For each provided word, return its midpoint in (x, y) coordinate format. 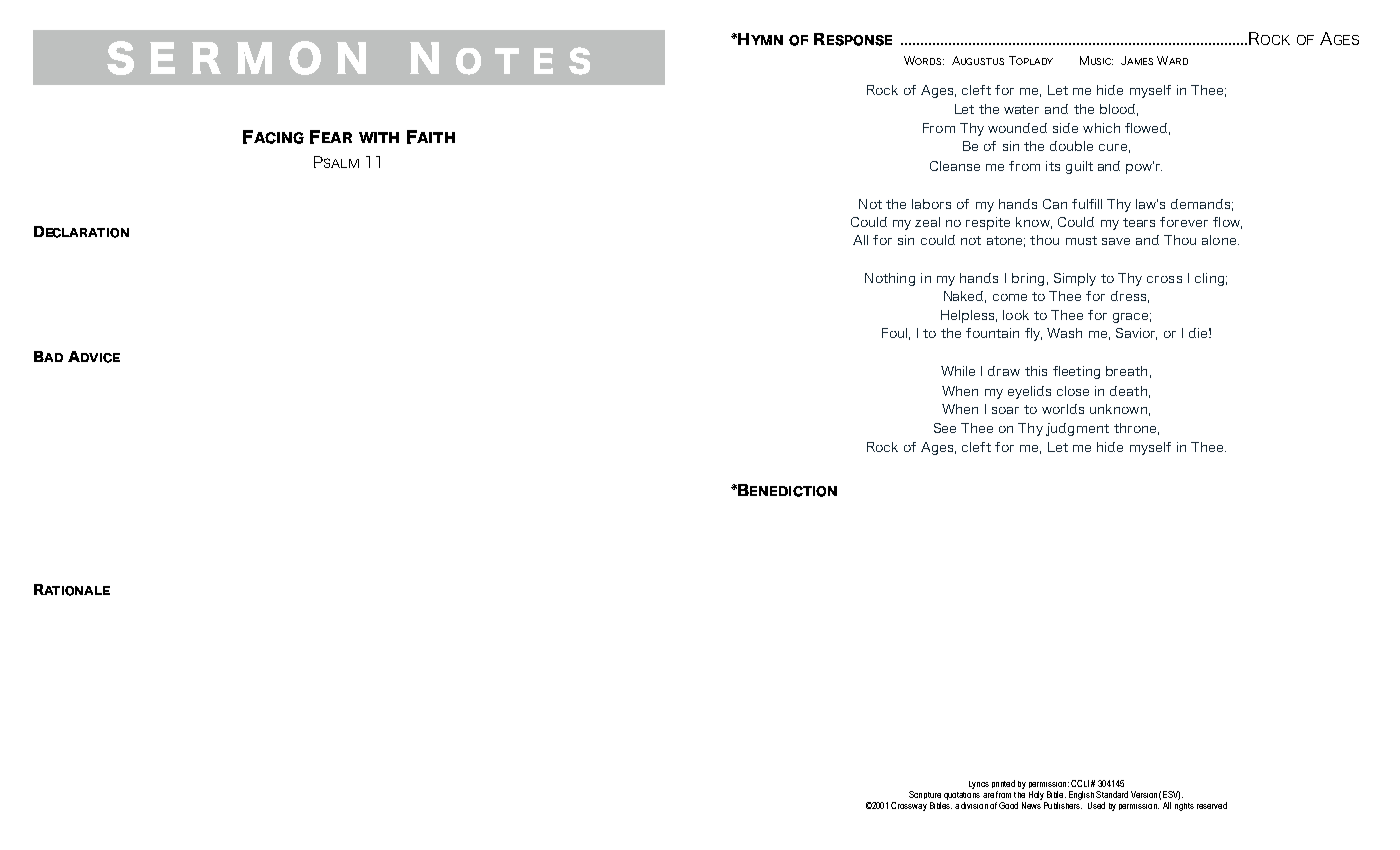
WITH (379, 137)
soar (1005, 410)
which (1101, 128)
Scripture (925, 795)
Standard (1112, 794)
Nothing (890, 279)
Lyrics (979, 785)
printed (1003, 784)
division (974, 805)
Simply (1075, 279)
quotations (962, 794)
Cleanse (955, 166)
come (1010, 297)
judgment (1077, 429)
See (945, 428)
